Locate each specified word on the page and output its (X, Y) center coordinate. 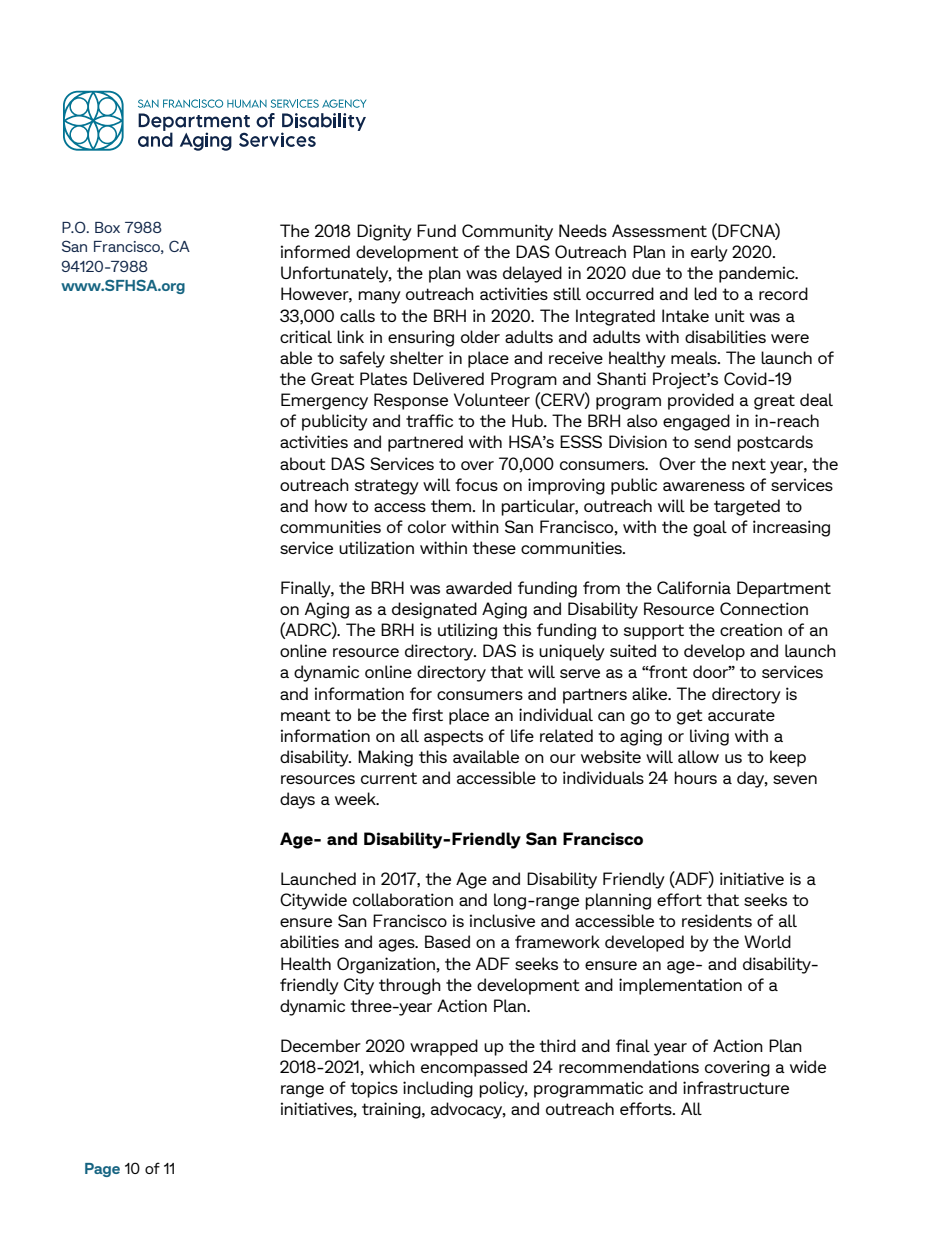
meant (306, 715)
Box (107, 227)
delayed (532, 274)
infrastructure (736, 1087)
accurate (741, 715)
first (427, 714)
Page (102, 1170)
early (709, 253)
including (438, 1089)
